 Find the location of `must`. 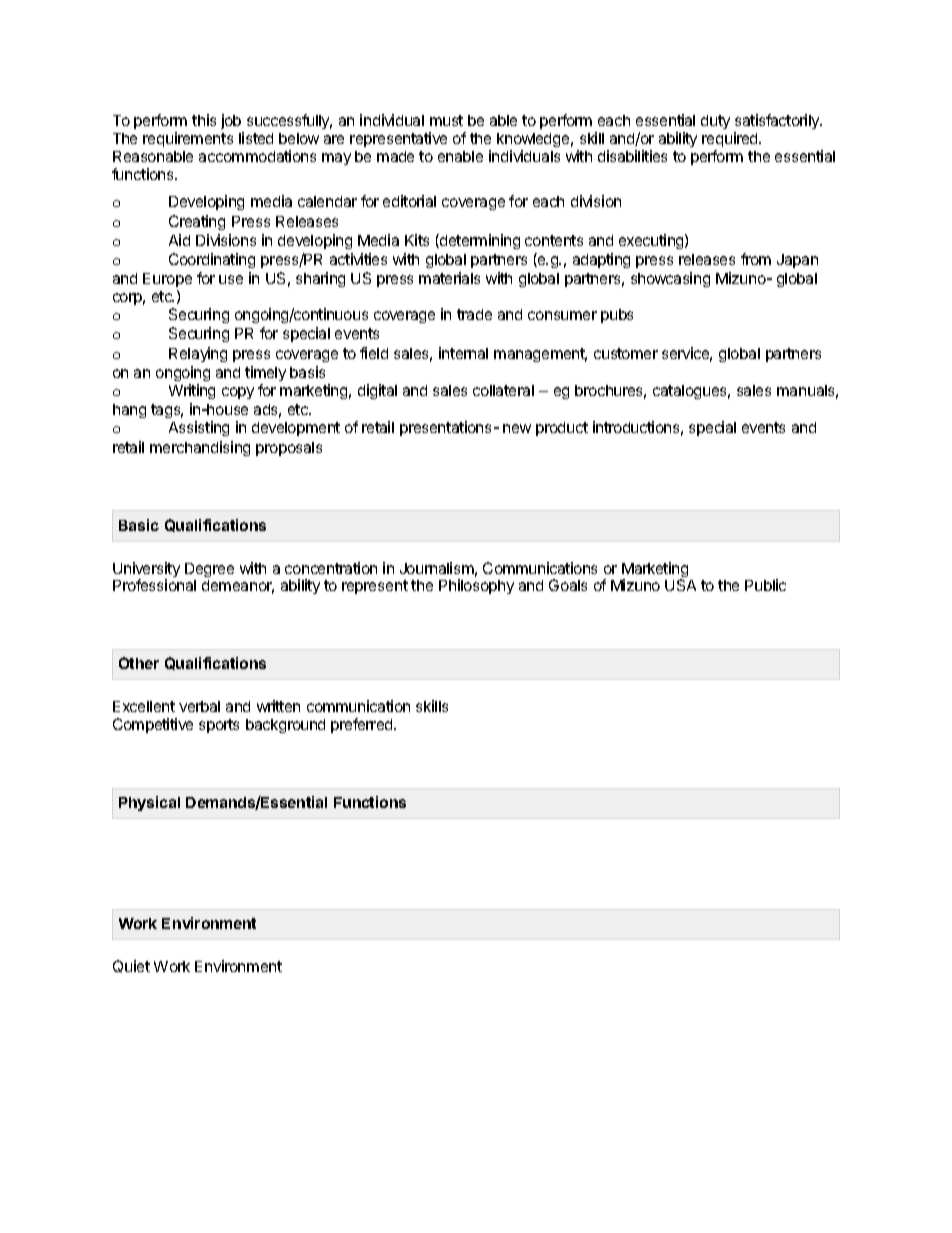

must is located at coordinates (446, 120).
